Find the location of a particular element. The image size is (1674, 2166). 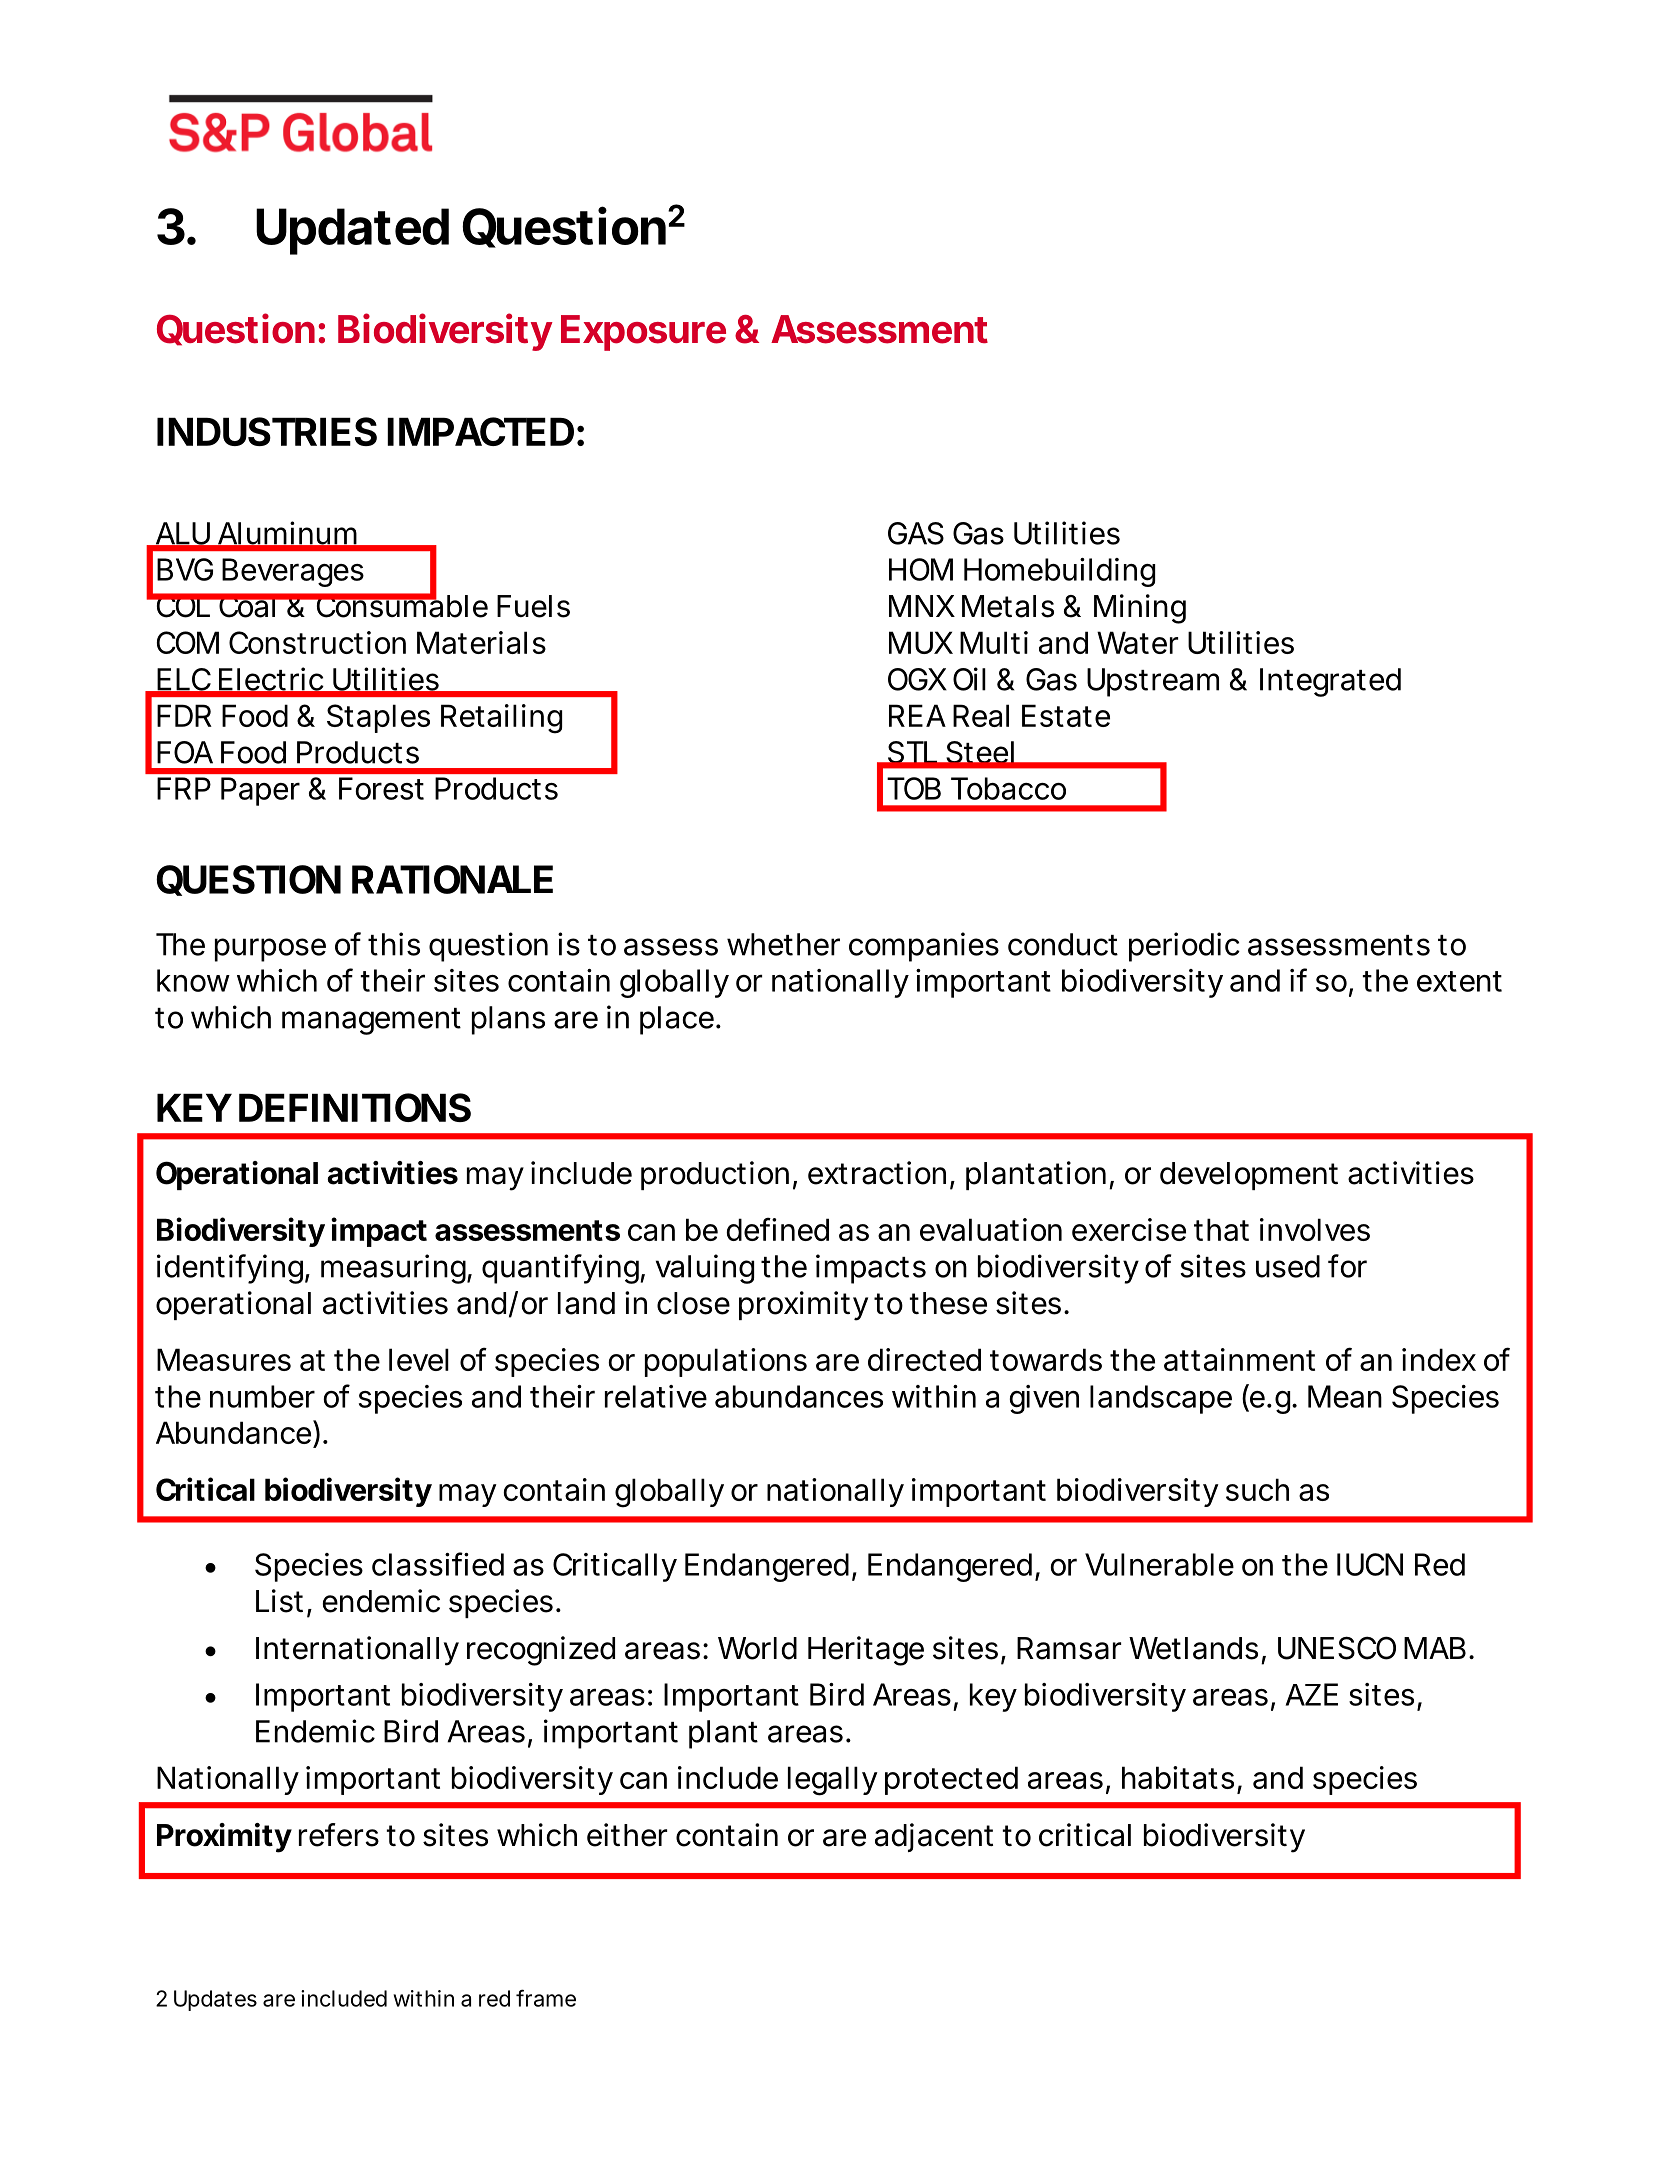

Real is located at coordinates (981, 715).
